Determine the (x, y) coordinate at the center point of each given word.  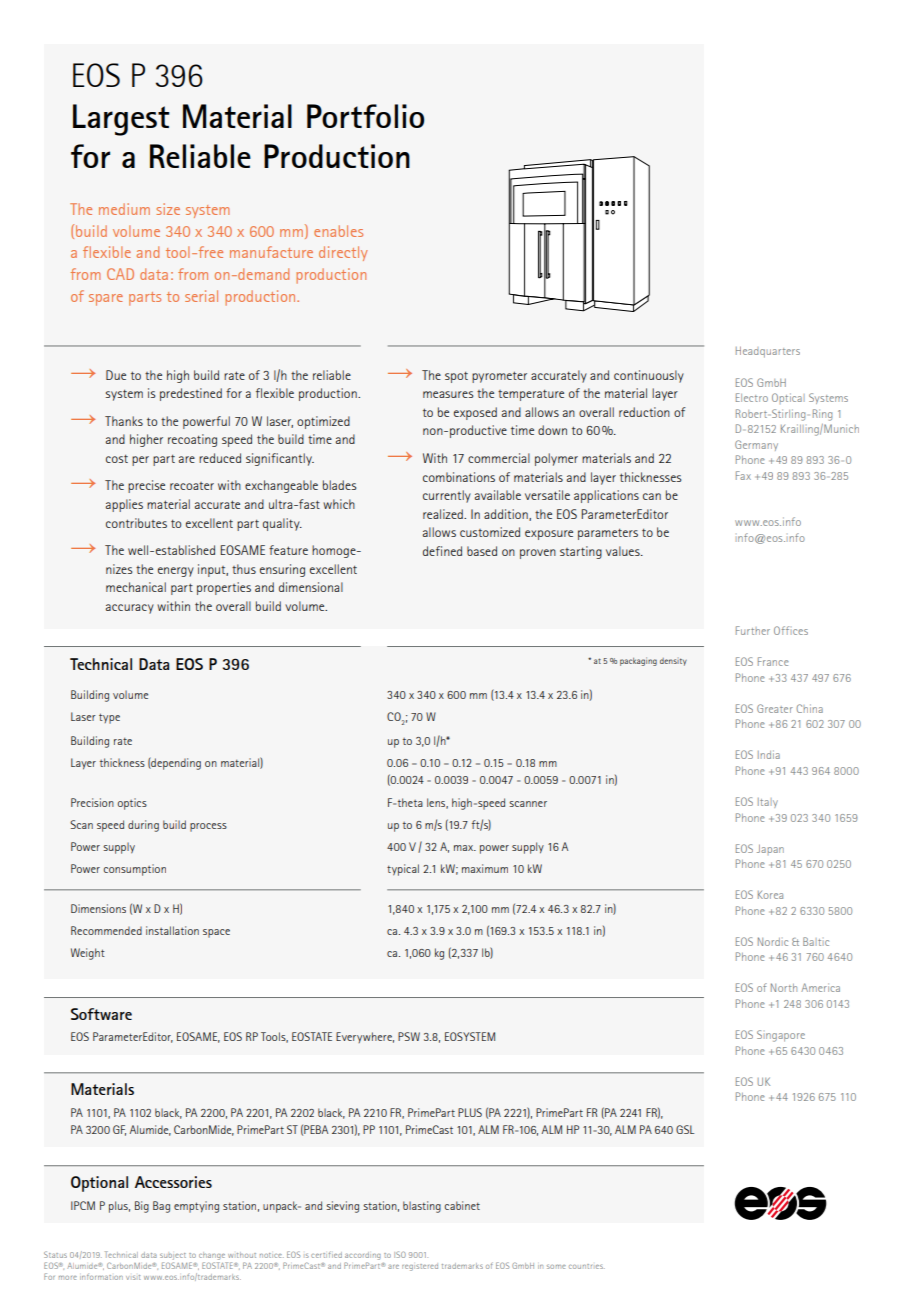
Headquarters (768, 352)
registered (420, 1267)
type (109, 718)
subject (173, 1256)
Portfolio (365, 116)
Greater (775, 708)
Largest (121, 120)
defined (442, 551)
